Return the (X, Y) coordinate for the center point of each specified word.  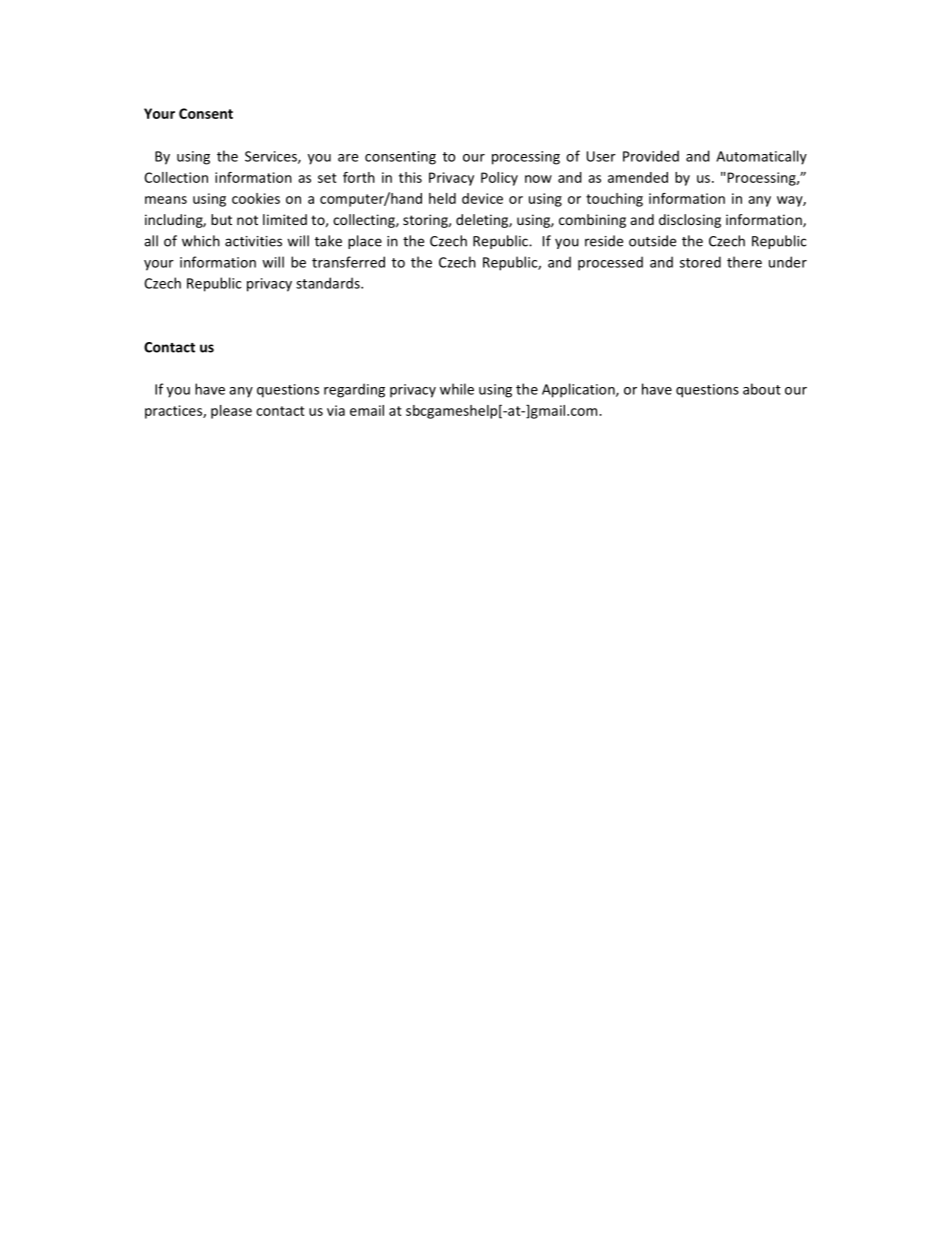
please (231, 412)
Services (272, 157)
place (365, 242)
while (457, 389)
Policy (499, 179)
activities (253, 241)
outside (652, 241)
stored (700, 262)
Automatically (761, 157)
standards (329, 283)
